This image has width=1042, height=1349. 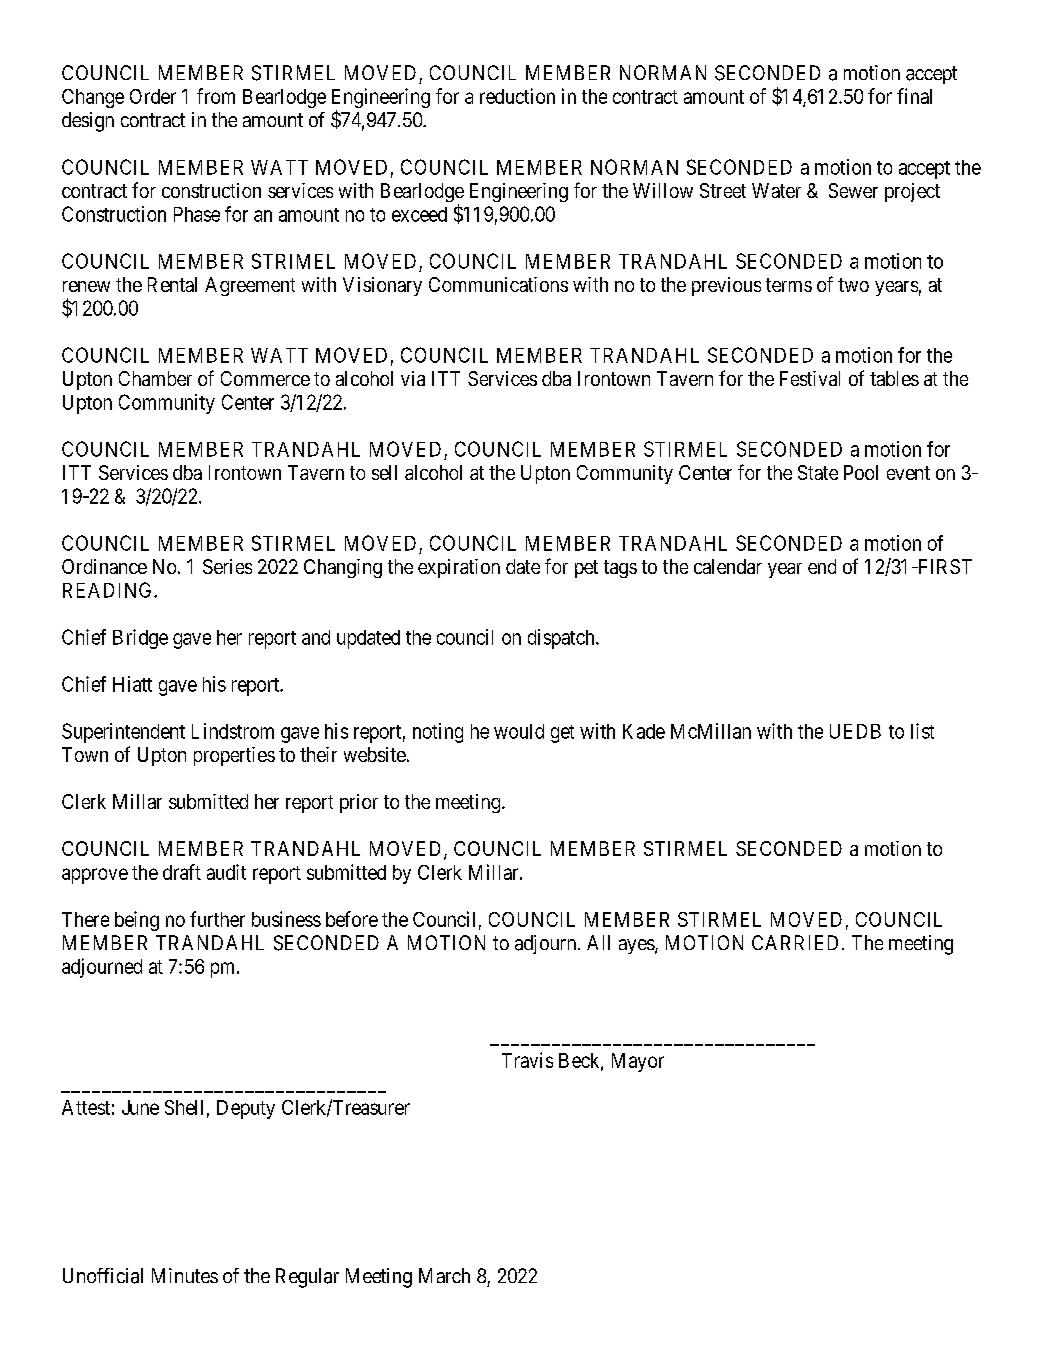 What do you see at coordinates (517, 96) in the image?
I see `reduction` at bounding box center [517, 96].
